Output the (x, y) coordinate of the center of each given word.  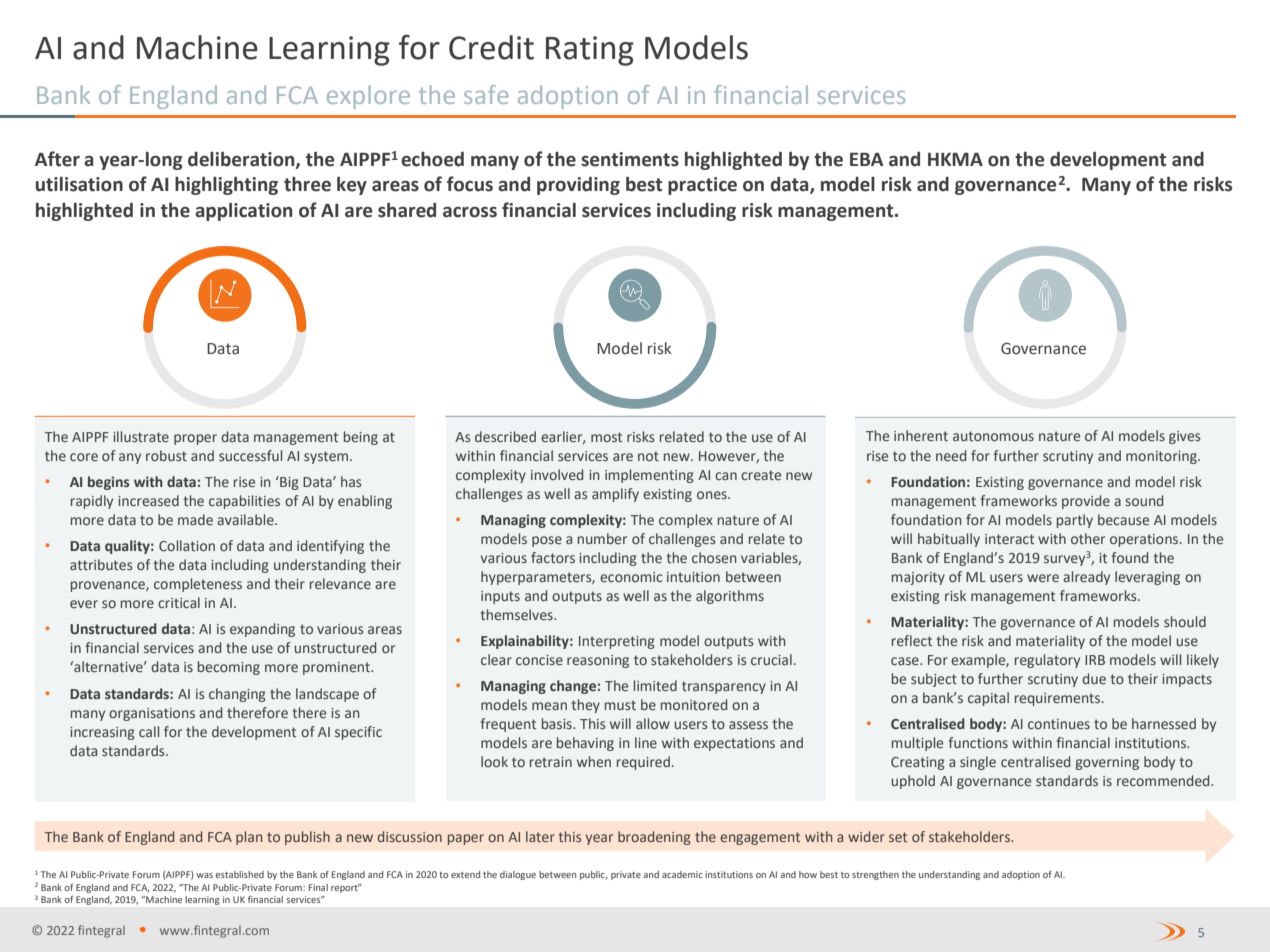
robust (166, 455)
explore (368, 97)
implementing (649, 476)
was (204, 875)
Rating (590, 51)
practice (702, 186)
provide (1086, 502)
